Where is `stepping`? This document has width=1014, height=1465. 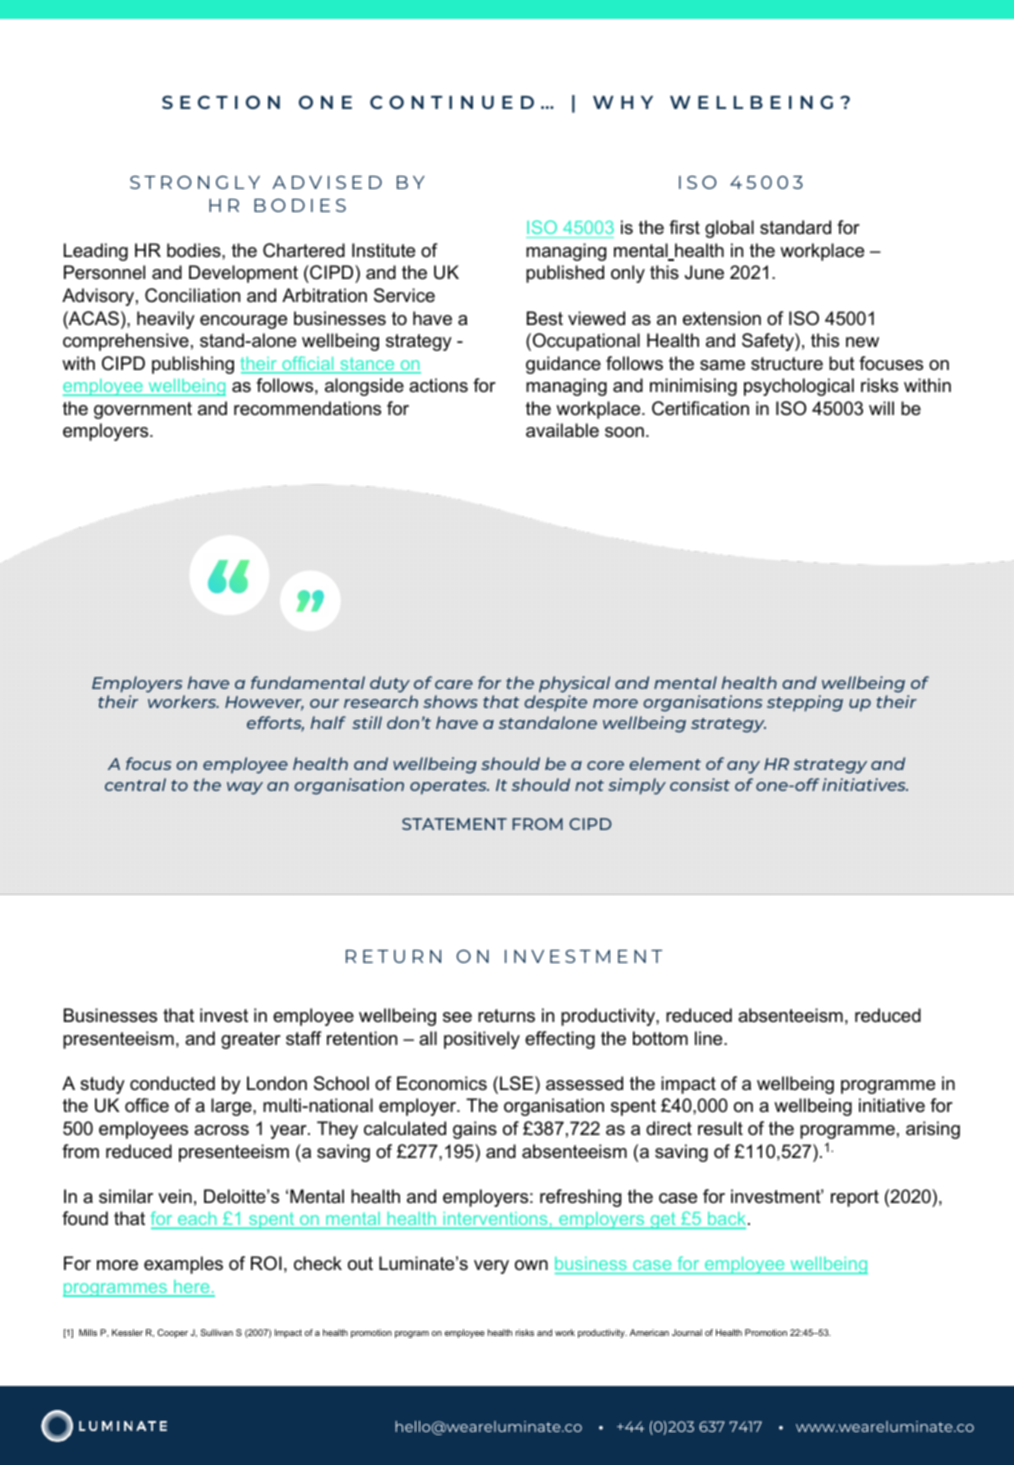
stepping is located at coordinates (805, 703).
